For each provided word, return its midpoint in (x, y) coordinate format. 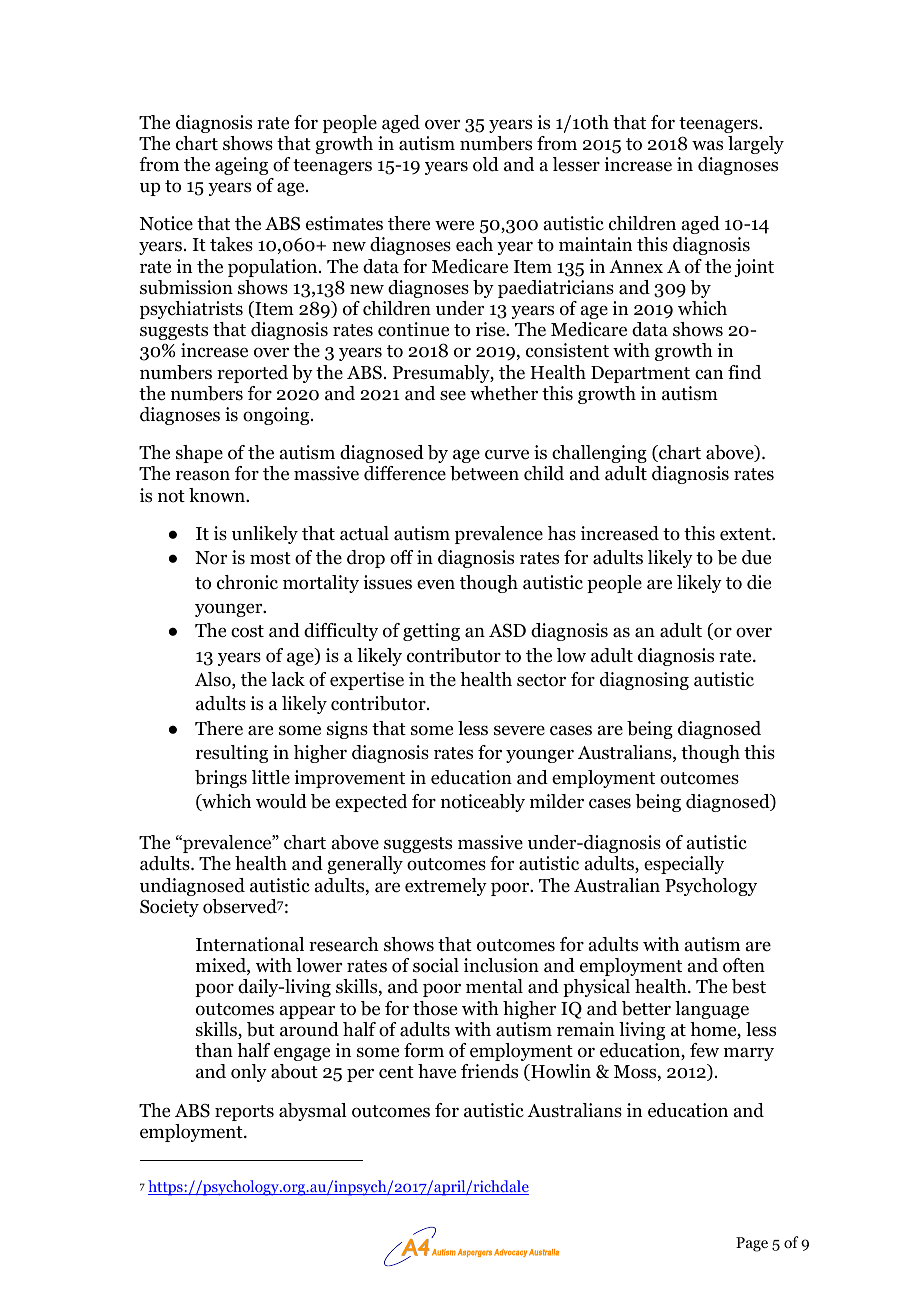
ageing (241, 166)
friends (489, 1071)
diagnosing (644, 681)
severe (519, 730)
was (707, 145)
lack (288, 679)
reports (244, 1113)
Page (752, 1244)
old (486, 164)
